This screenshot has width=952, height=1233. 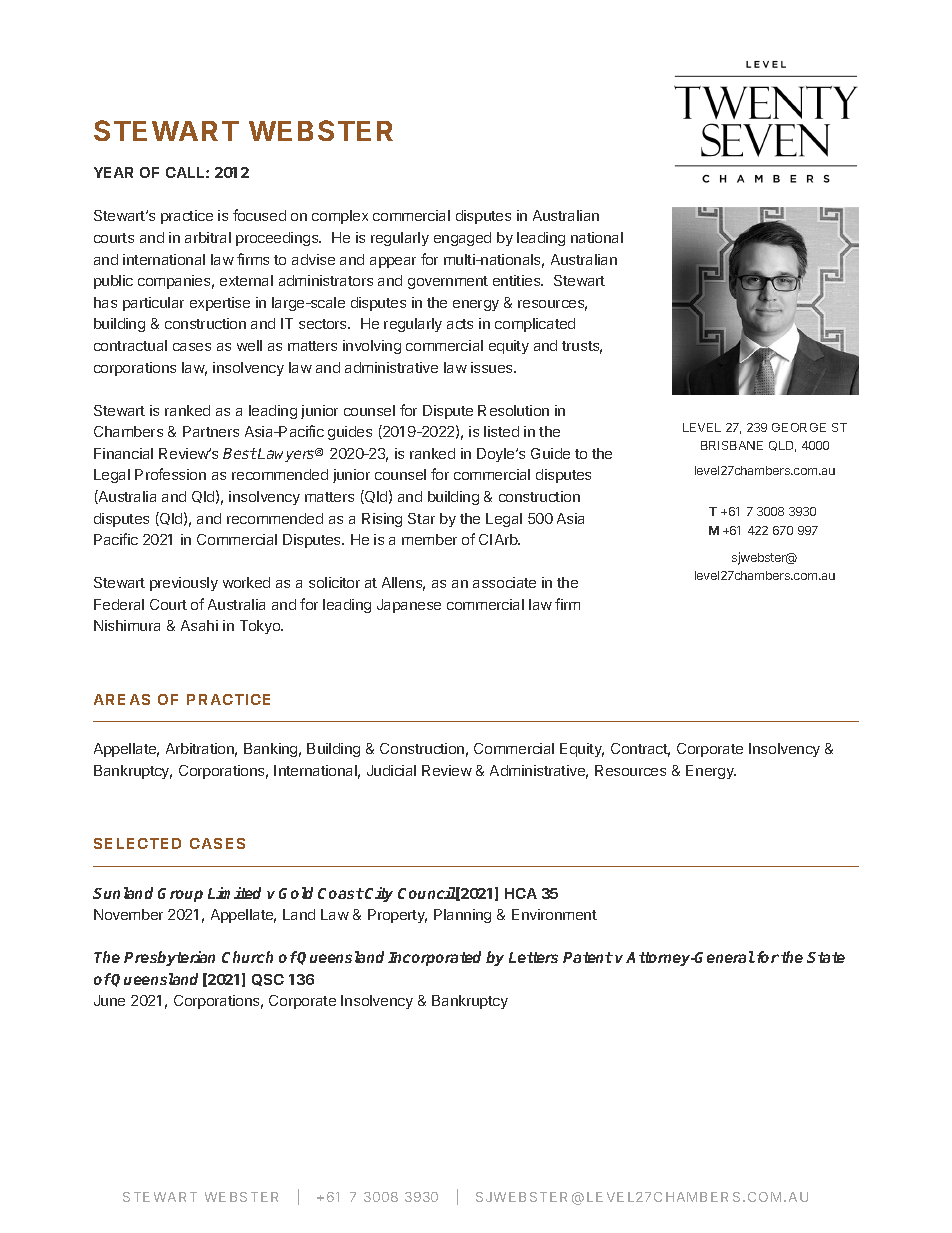 I want to click on AREAS, so click(x=122, y=699).
